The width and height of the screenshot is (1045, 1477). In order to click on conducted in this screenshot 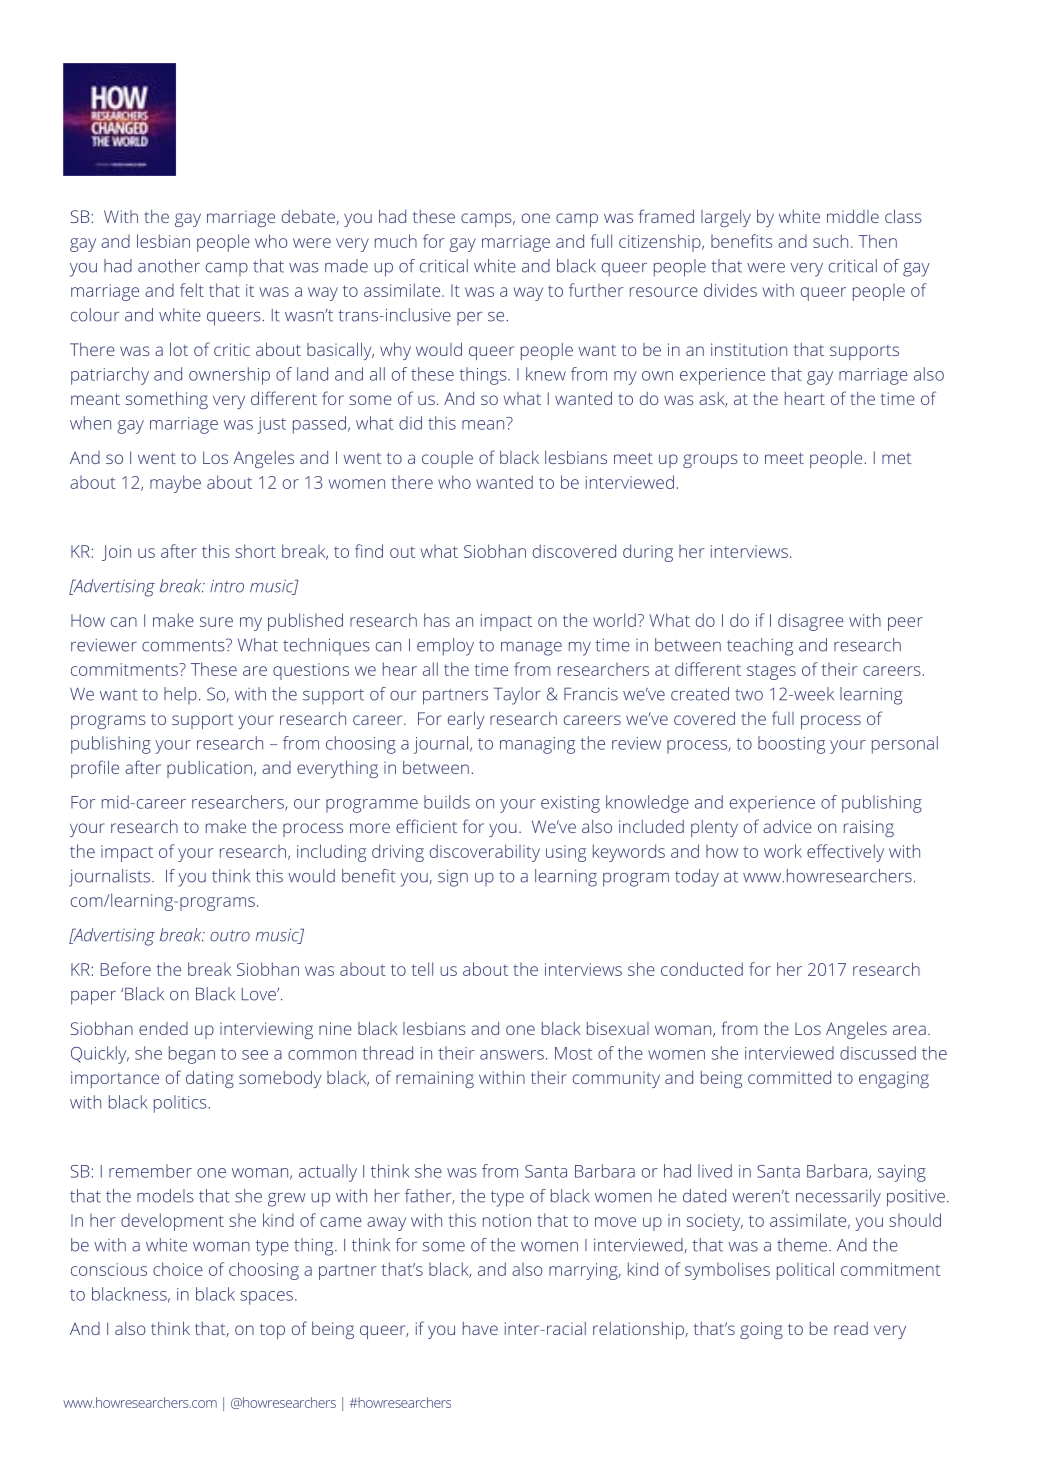, I will do `click(702, 969)`.
